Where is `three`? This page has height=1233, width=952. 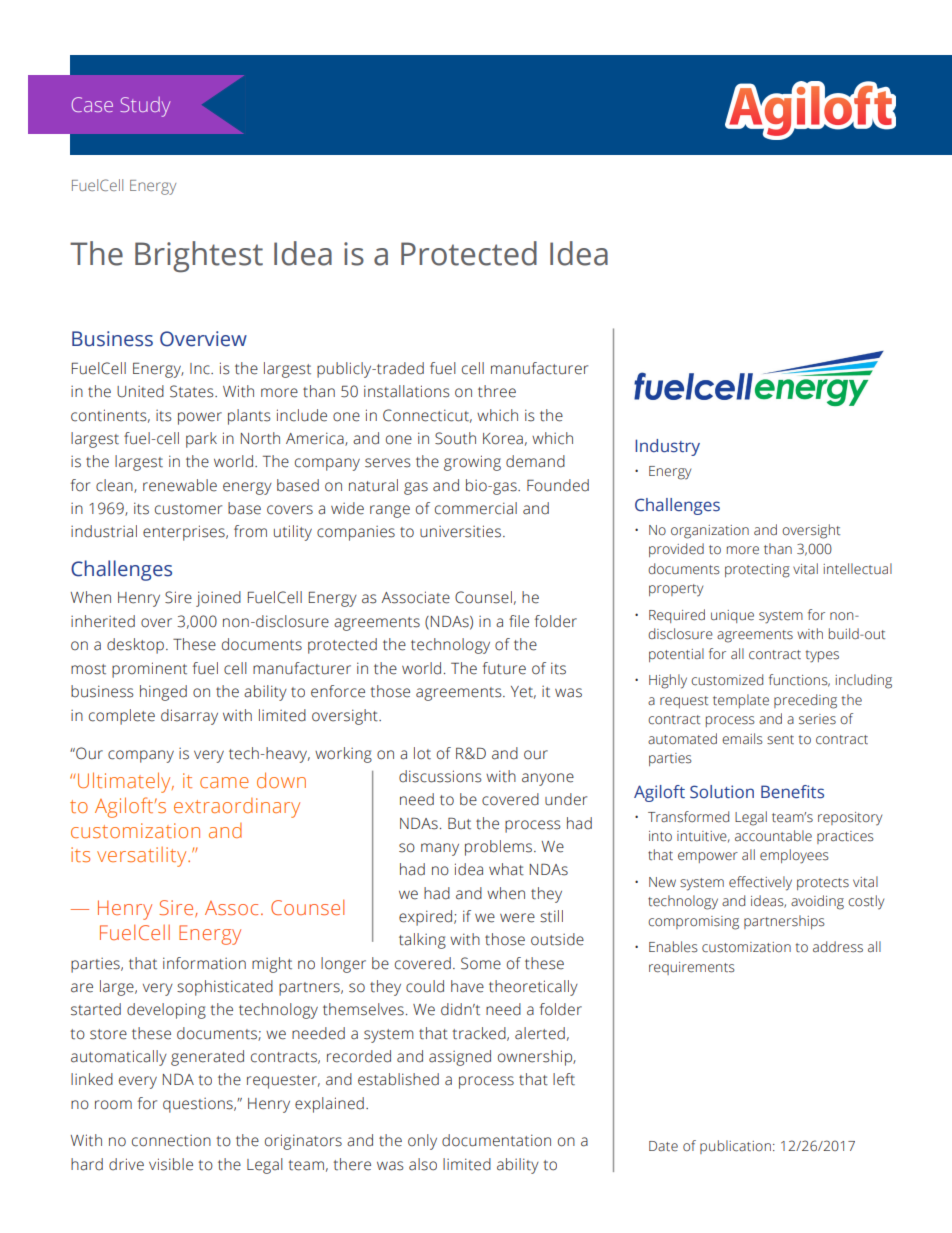 three is located at coordinates (497, 391).
